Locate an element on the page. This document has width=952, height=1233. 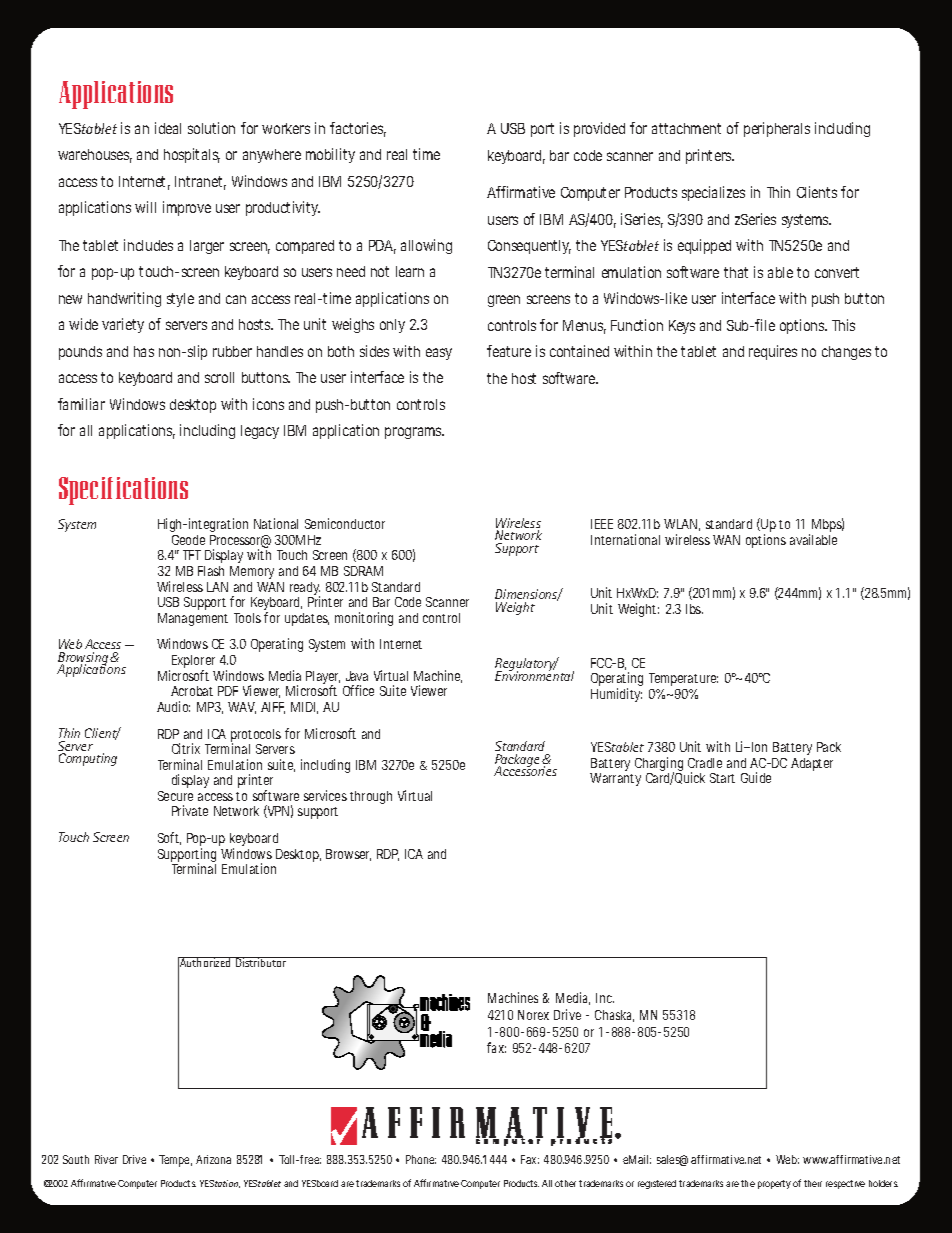
Arizona is located at coordinates (213, 1159).
